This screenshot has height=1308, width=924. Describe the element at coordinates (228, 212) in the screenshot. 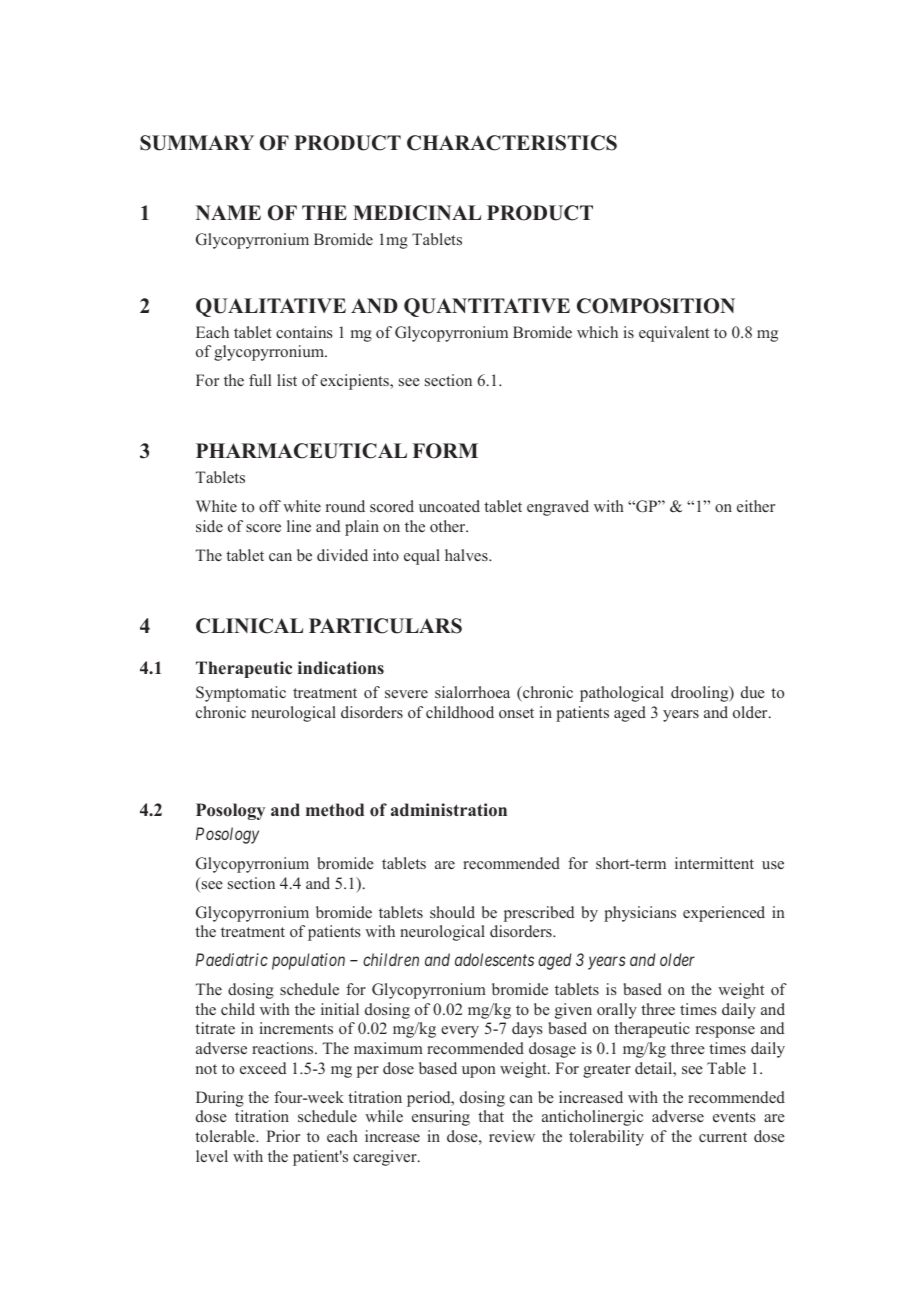

I see `NAME` at that location.
